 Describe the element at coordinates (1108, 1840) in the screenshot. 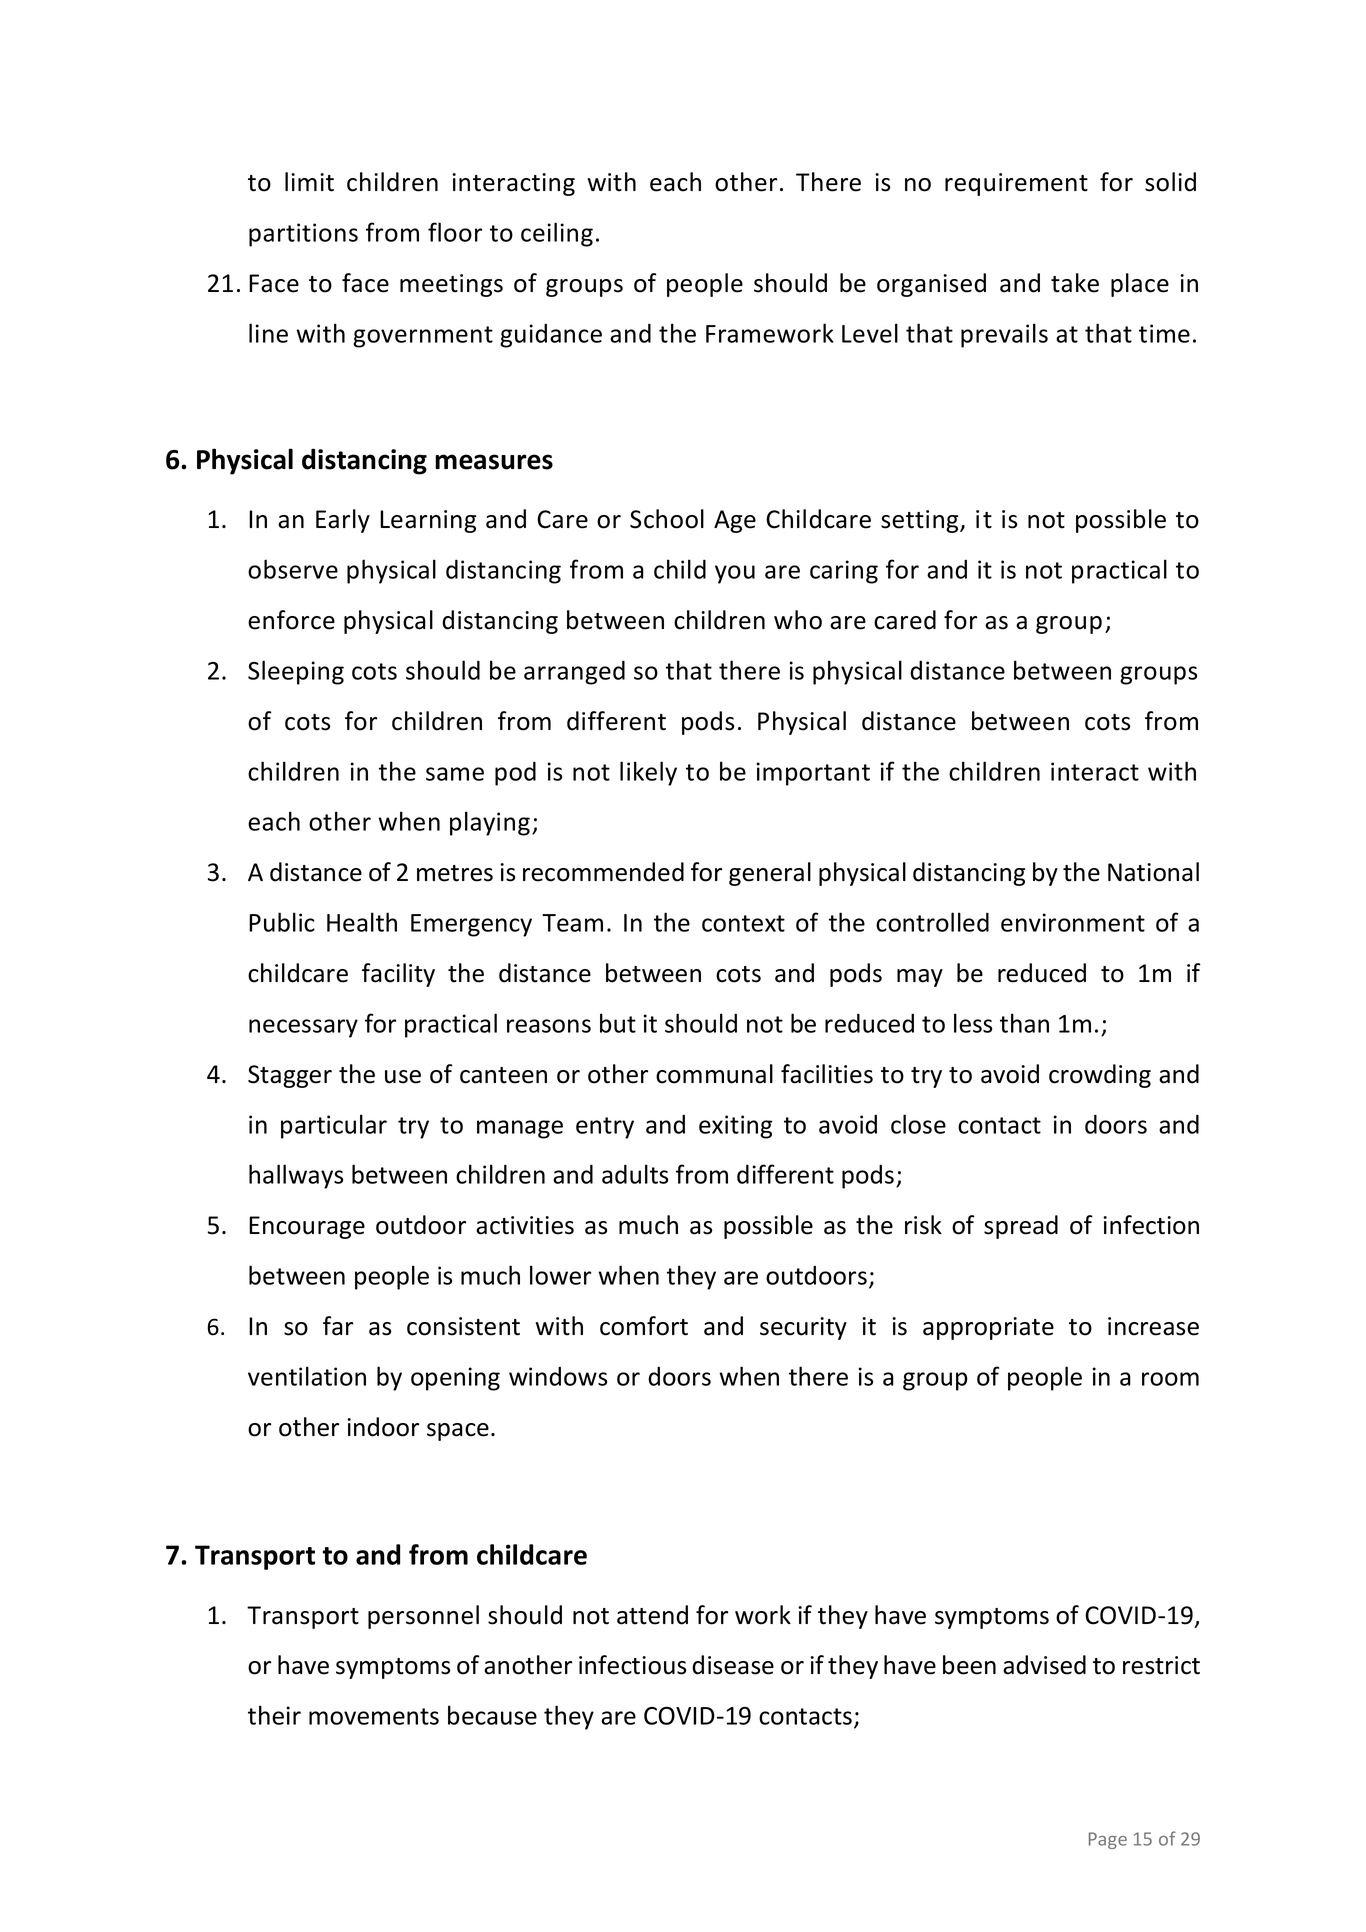

I see `Page` at that location.
